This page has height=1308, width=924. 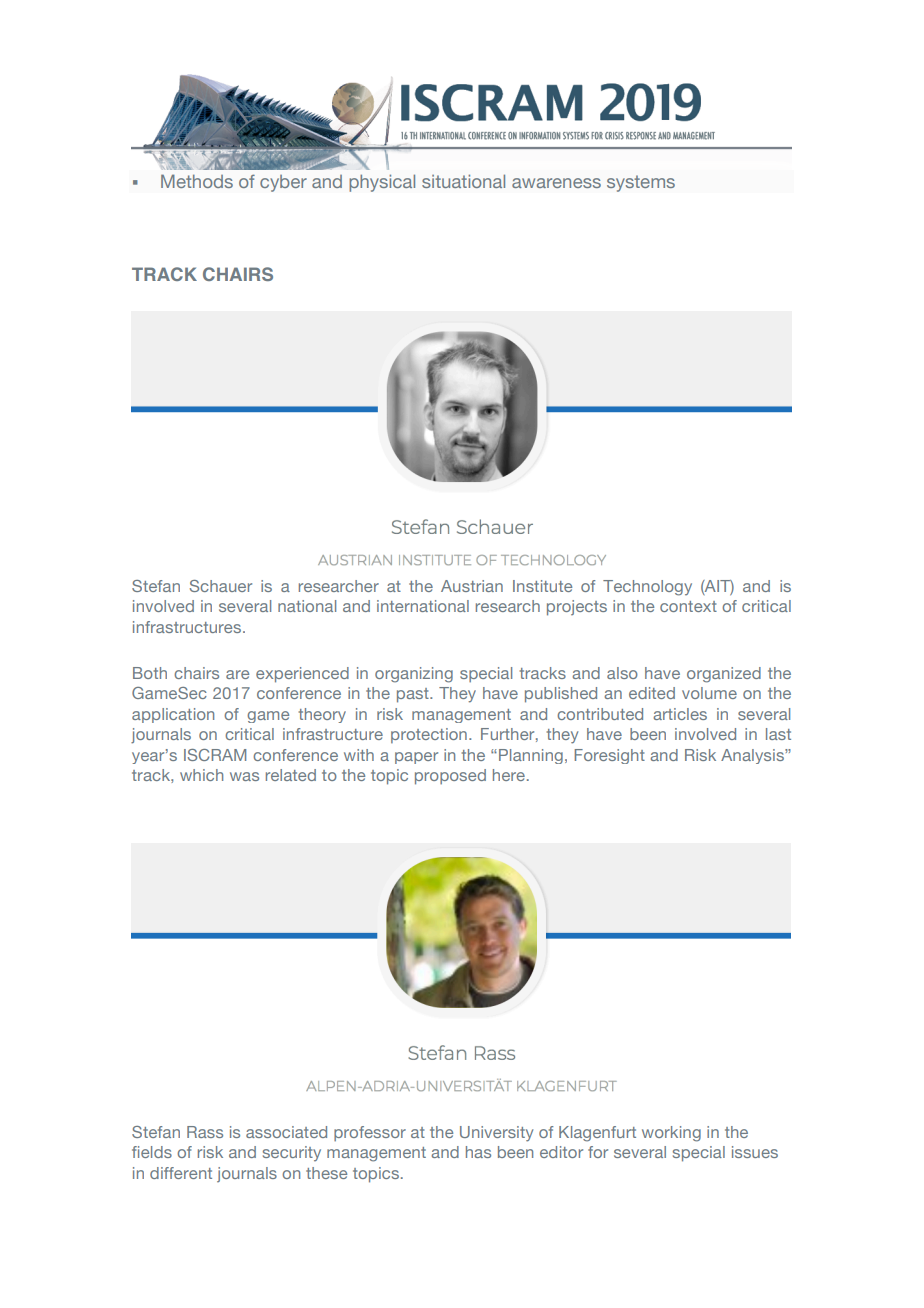 What do you see at coordinates (205, 1132) in the page?
I see `Rass` at bounding box center [205, 1132].
